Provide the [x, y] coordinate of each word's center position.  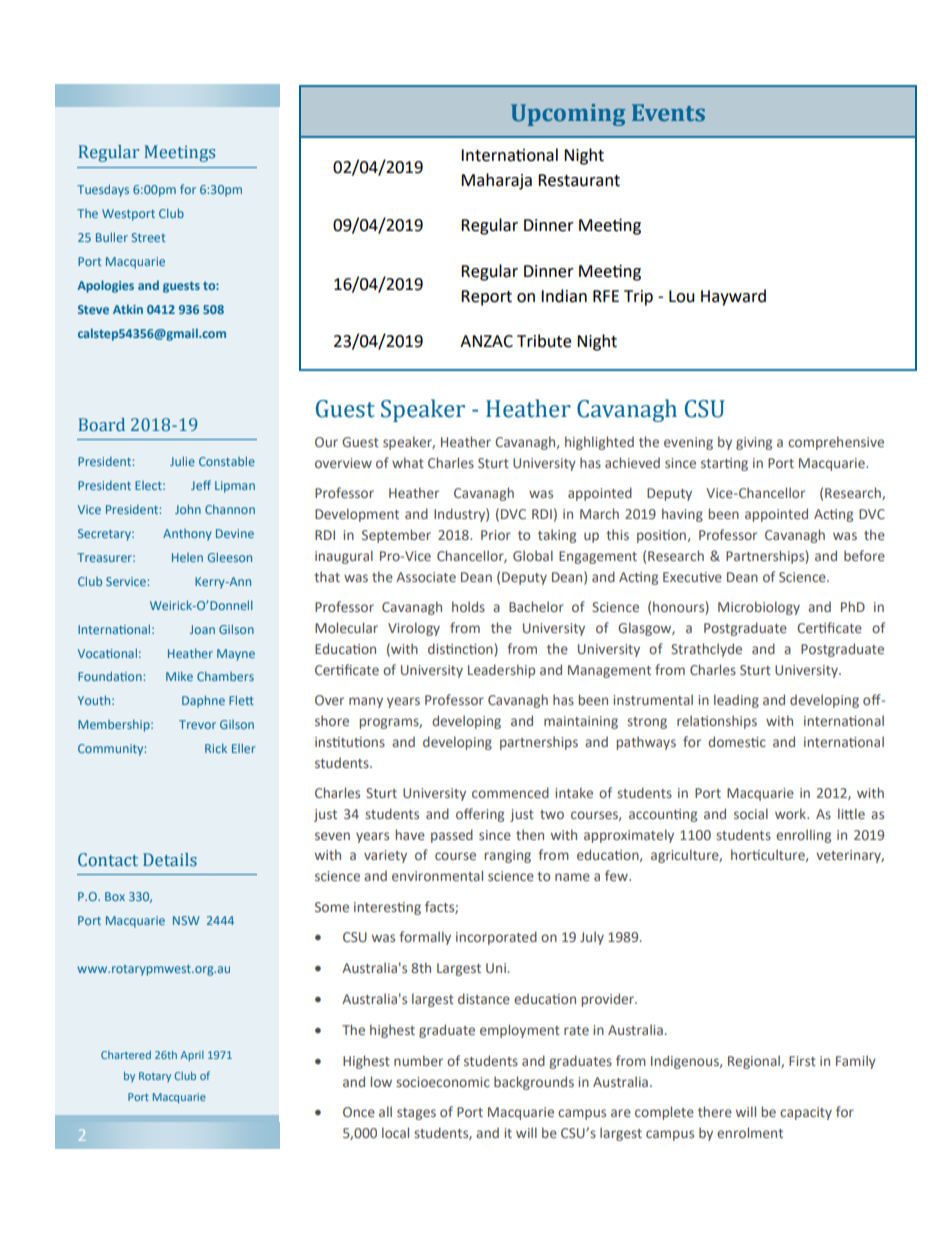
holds [468, 606]
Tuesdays [103, 190]
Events [668, 112]
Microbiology [759, 608]
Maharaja [496, 181]
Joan [202, 629]
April [192, 1056]
